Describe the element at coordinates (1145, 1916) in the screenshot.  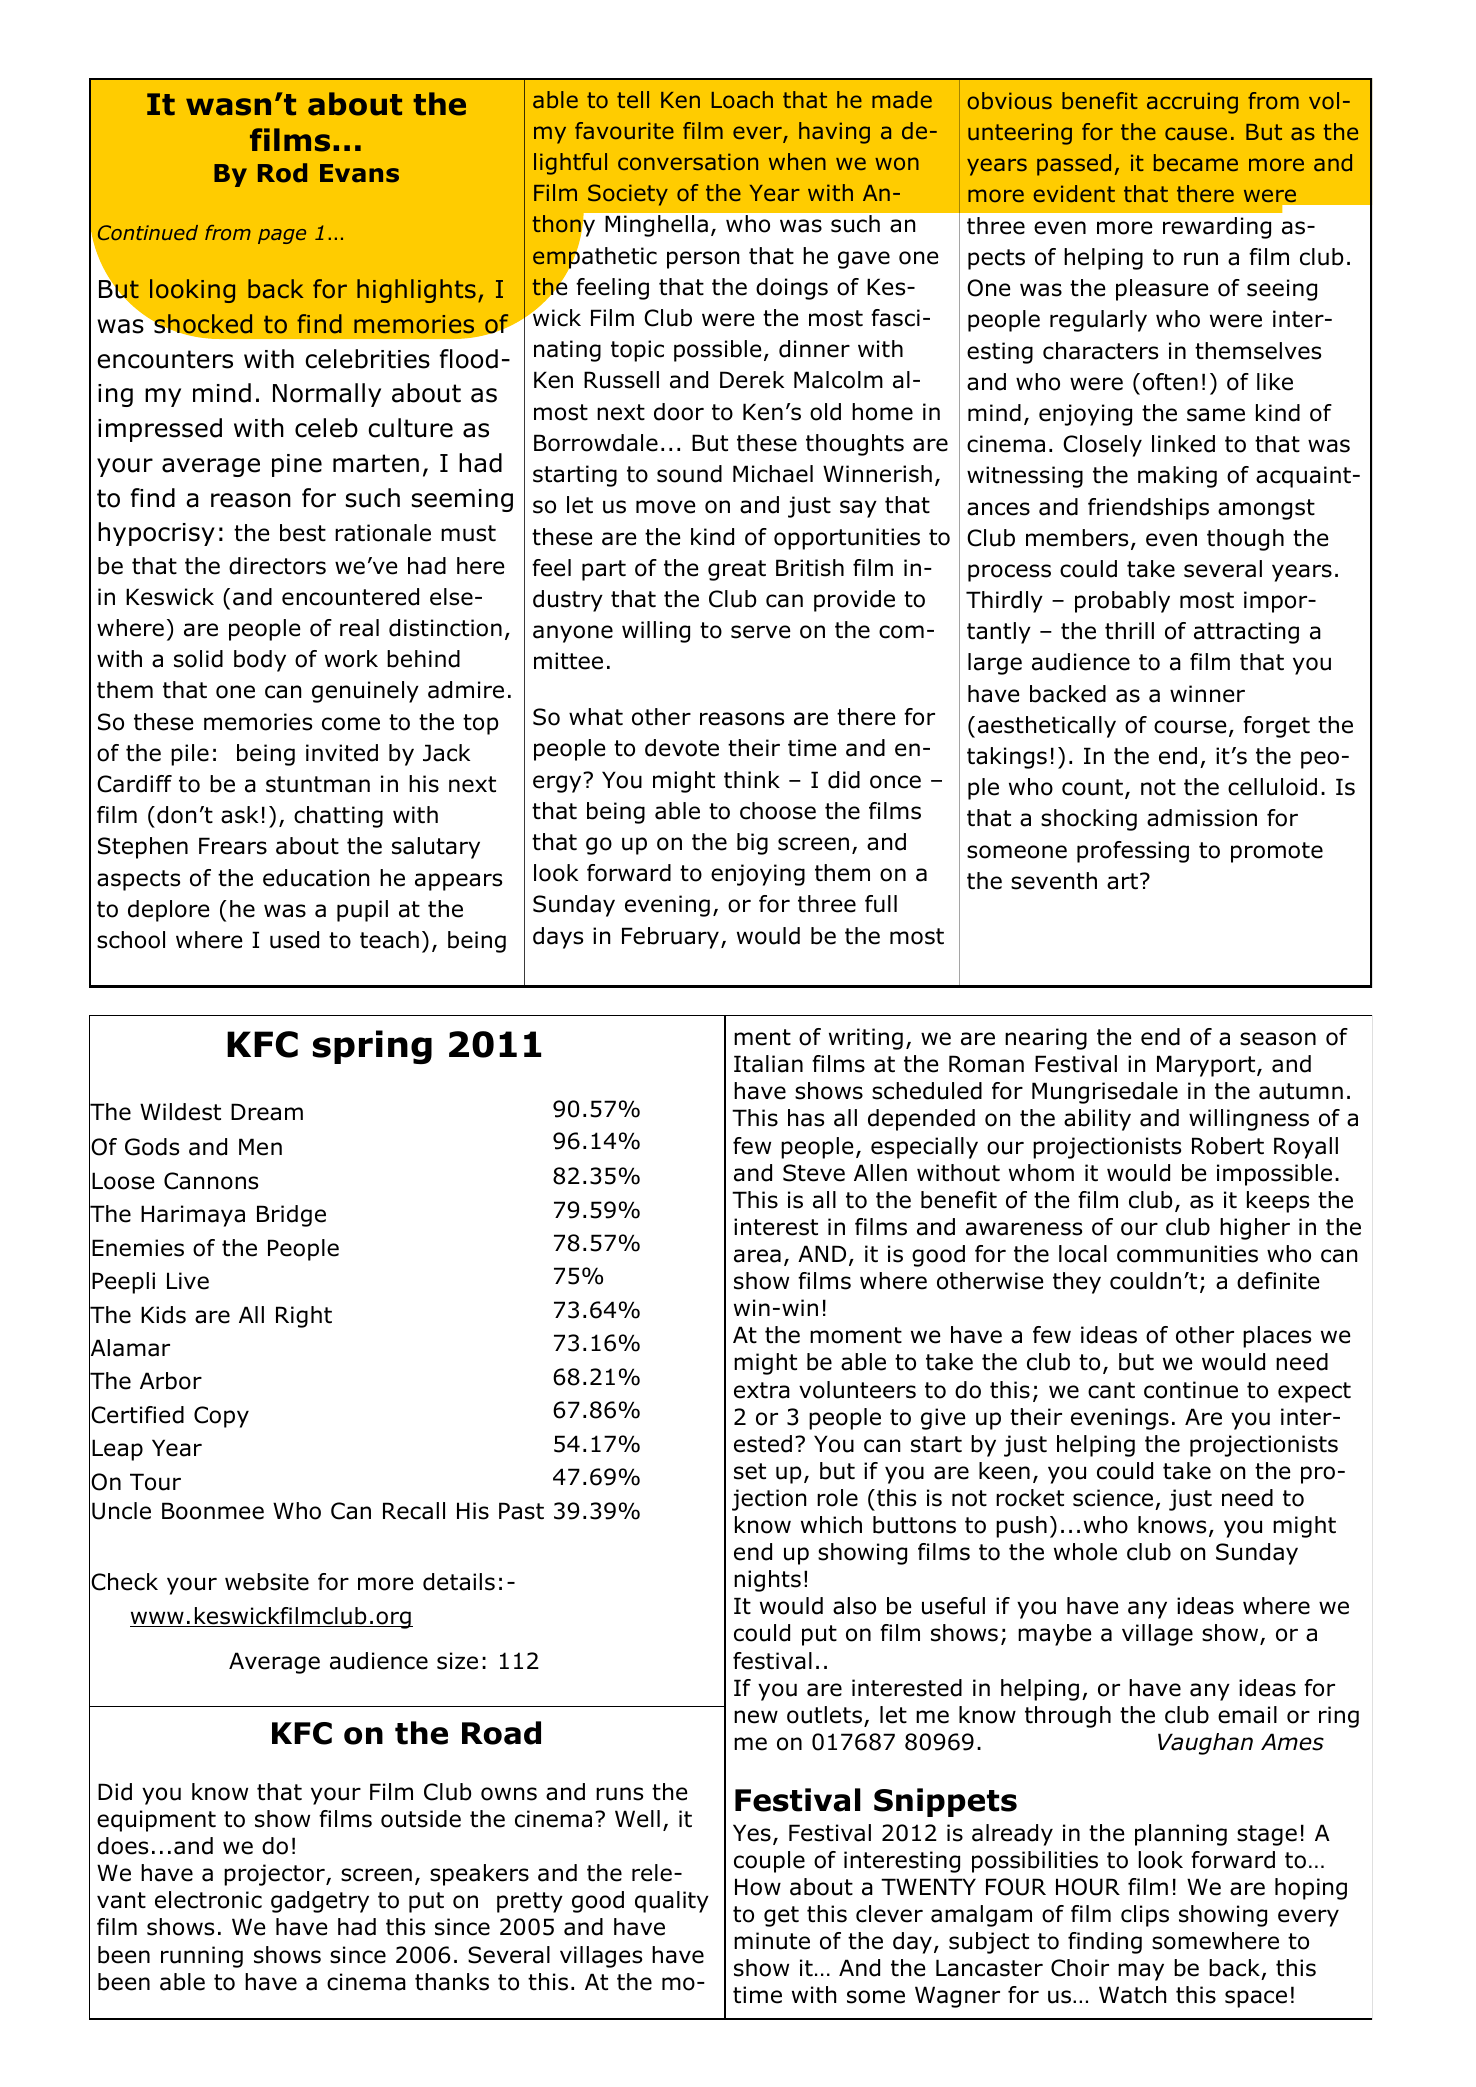
I see `clips` at that location.
